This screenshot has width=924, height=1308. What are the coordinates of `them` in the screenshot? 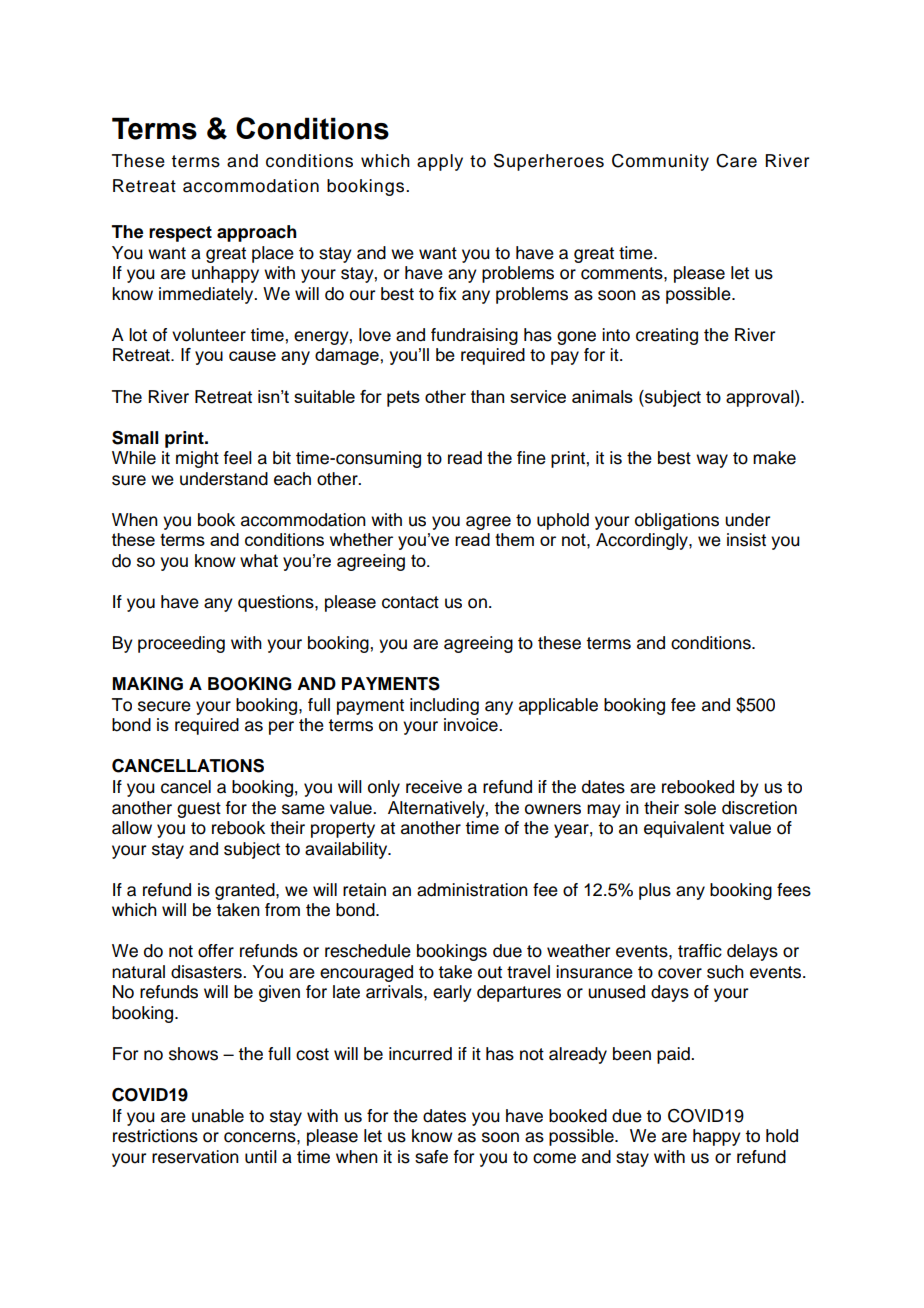 It's located at (514, 539).
